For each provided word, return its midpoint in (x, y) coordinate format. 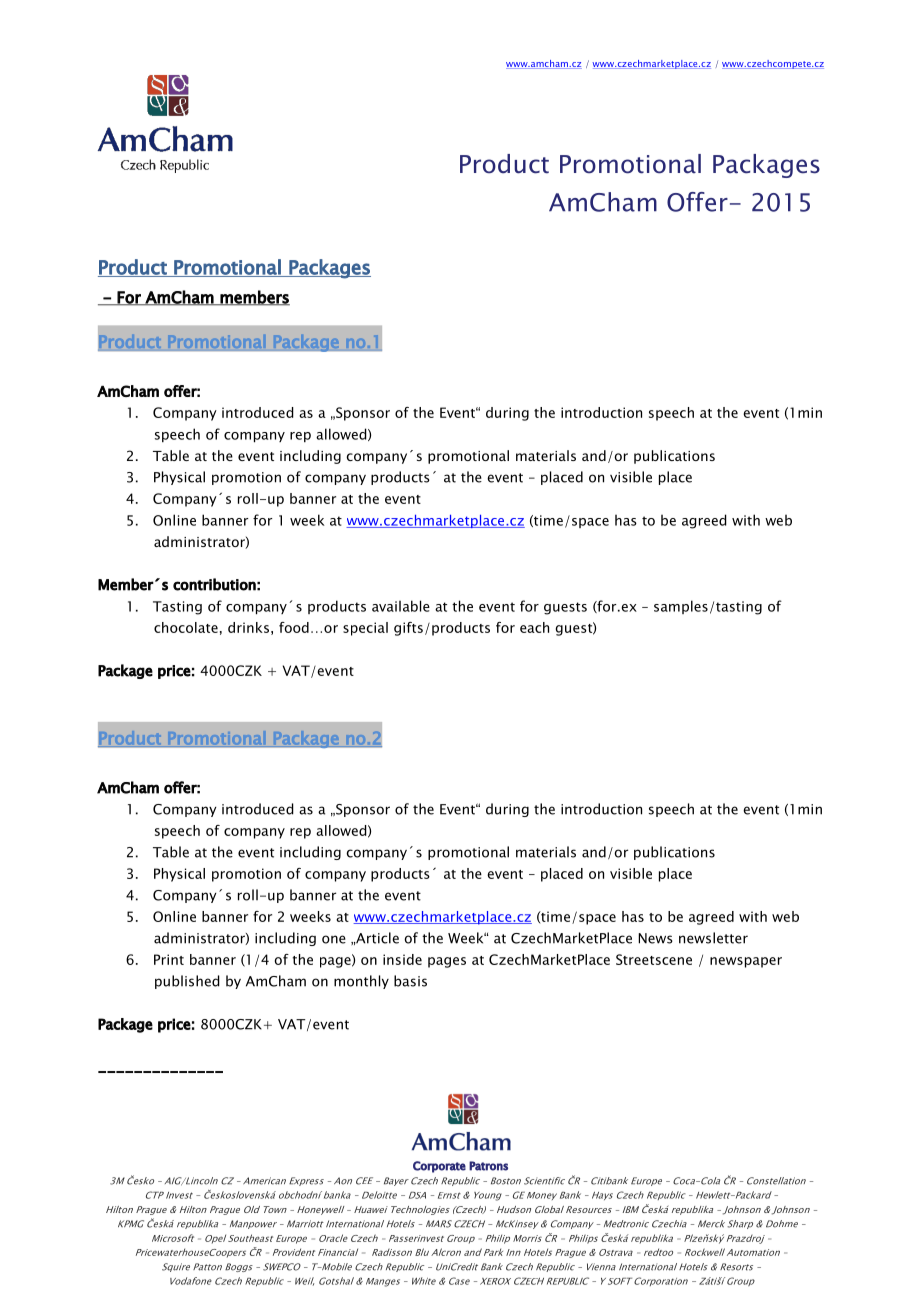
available (401, 606)
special (365, 629)
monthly (361, 982)
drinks (248, 627)
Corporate (439, 1167)
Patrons (488, 1166)
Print (169, 959)
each (534, 627)
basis (410, 981)
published (187, 982)
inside (402, 959)
